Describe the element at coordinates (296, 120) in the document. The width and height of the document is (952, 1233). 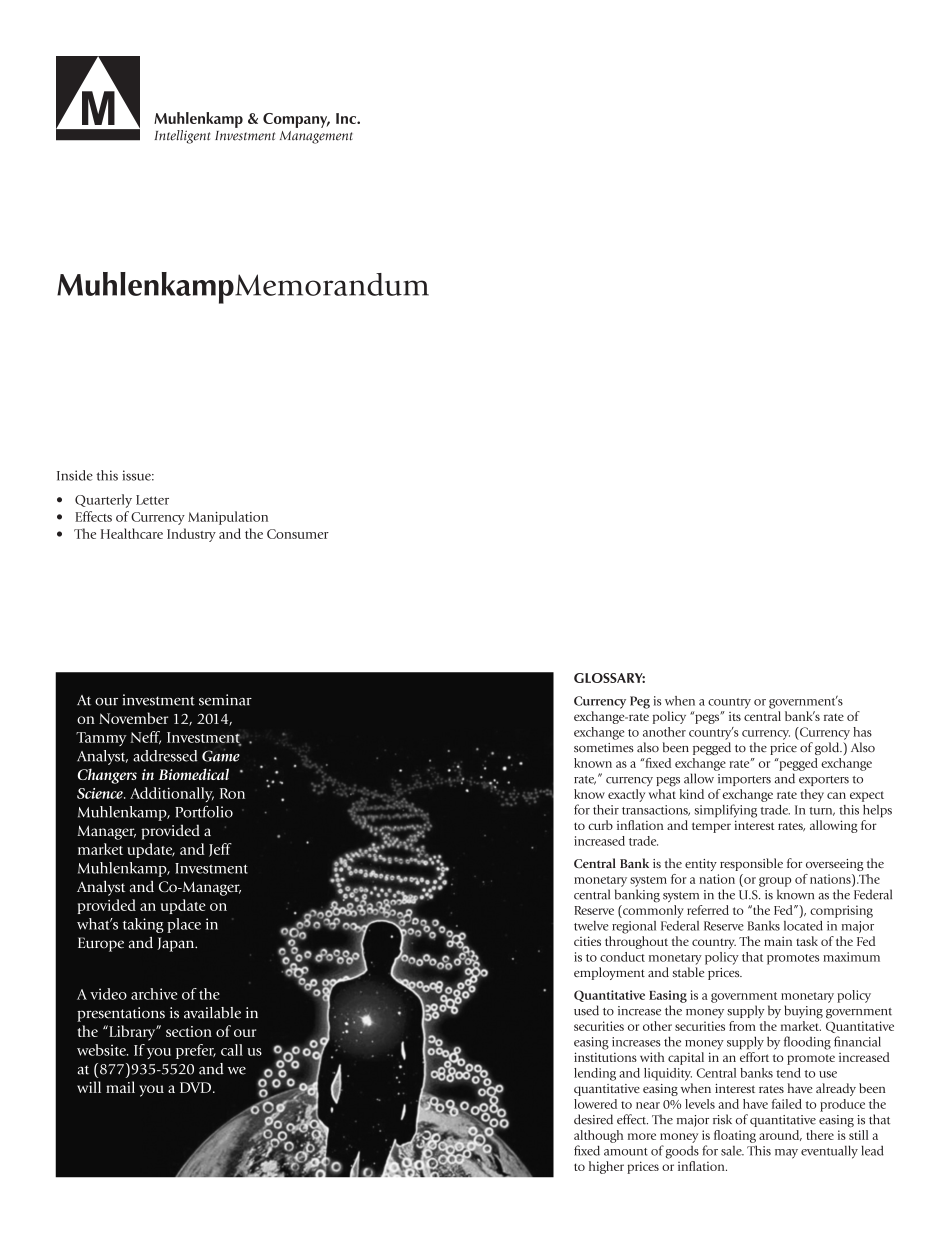
I see `Company` at that location.
